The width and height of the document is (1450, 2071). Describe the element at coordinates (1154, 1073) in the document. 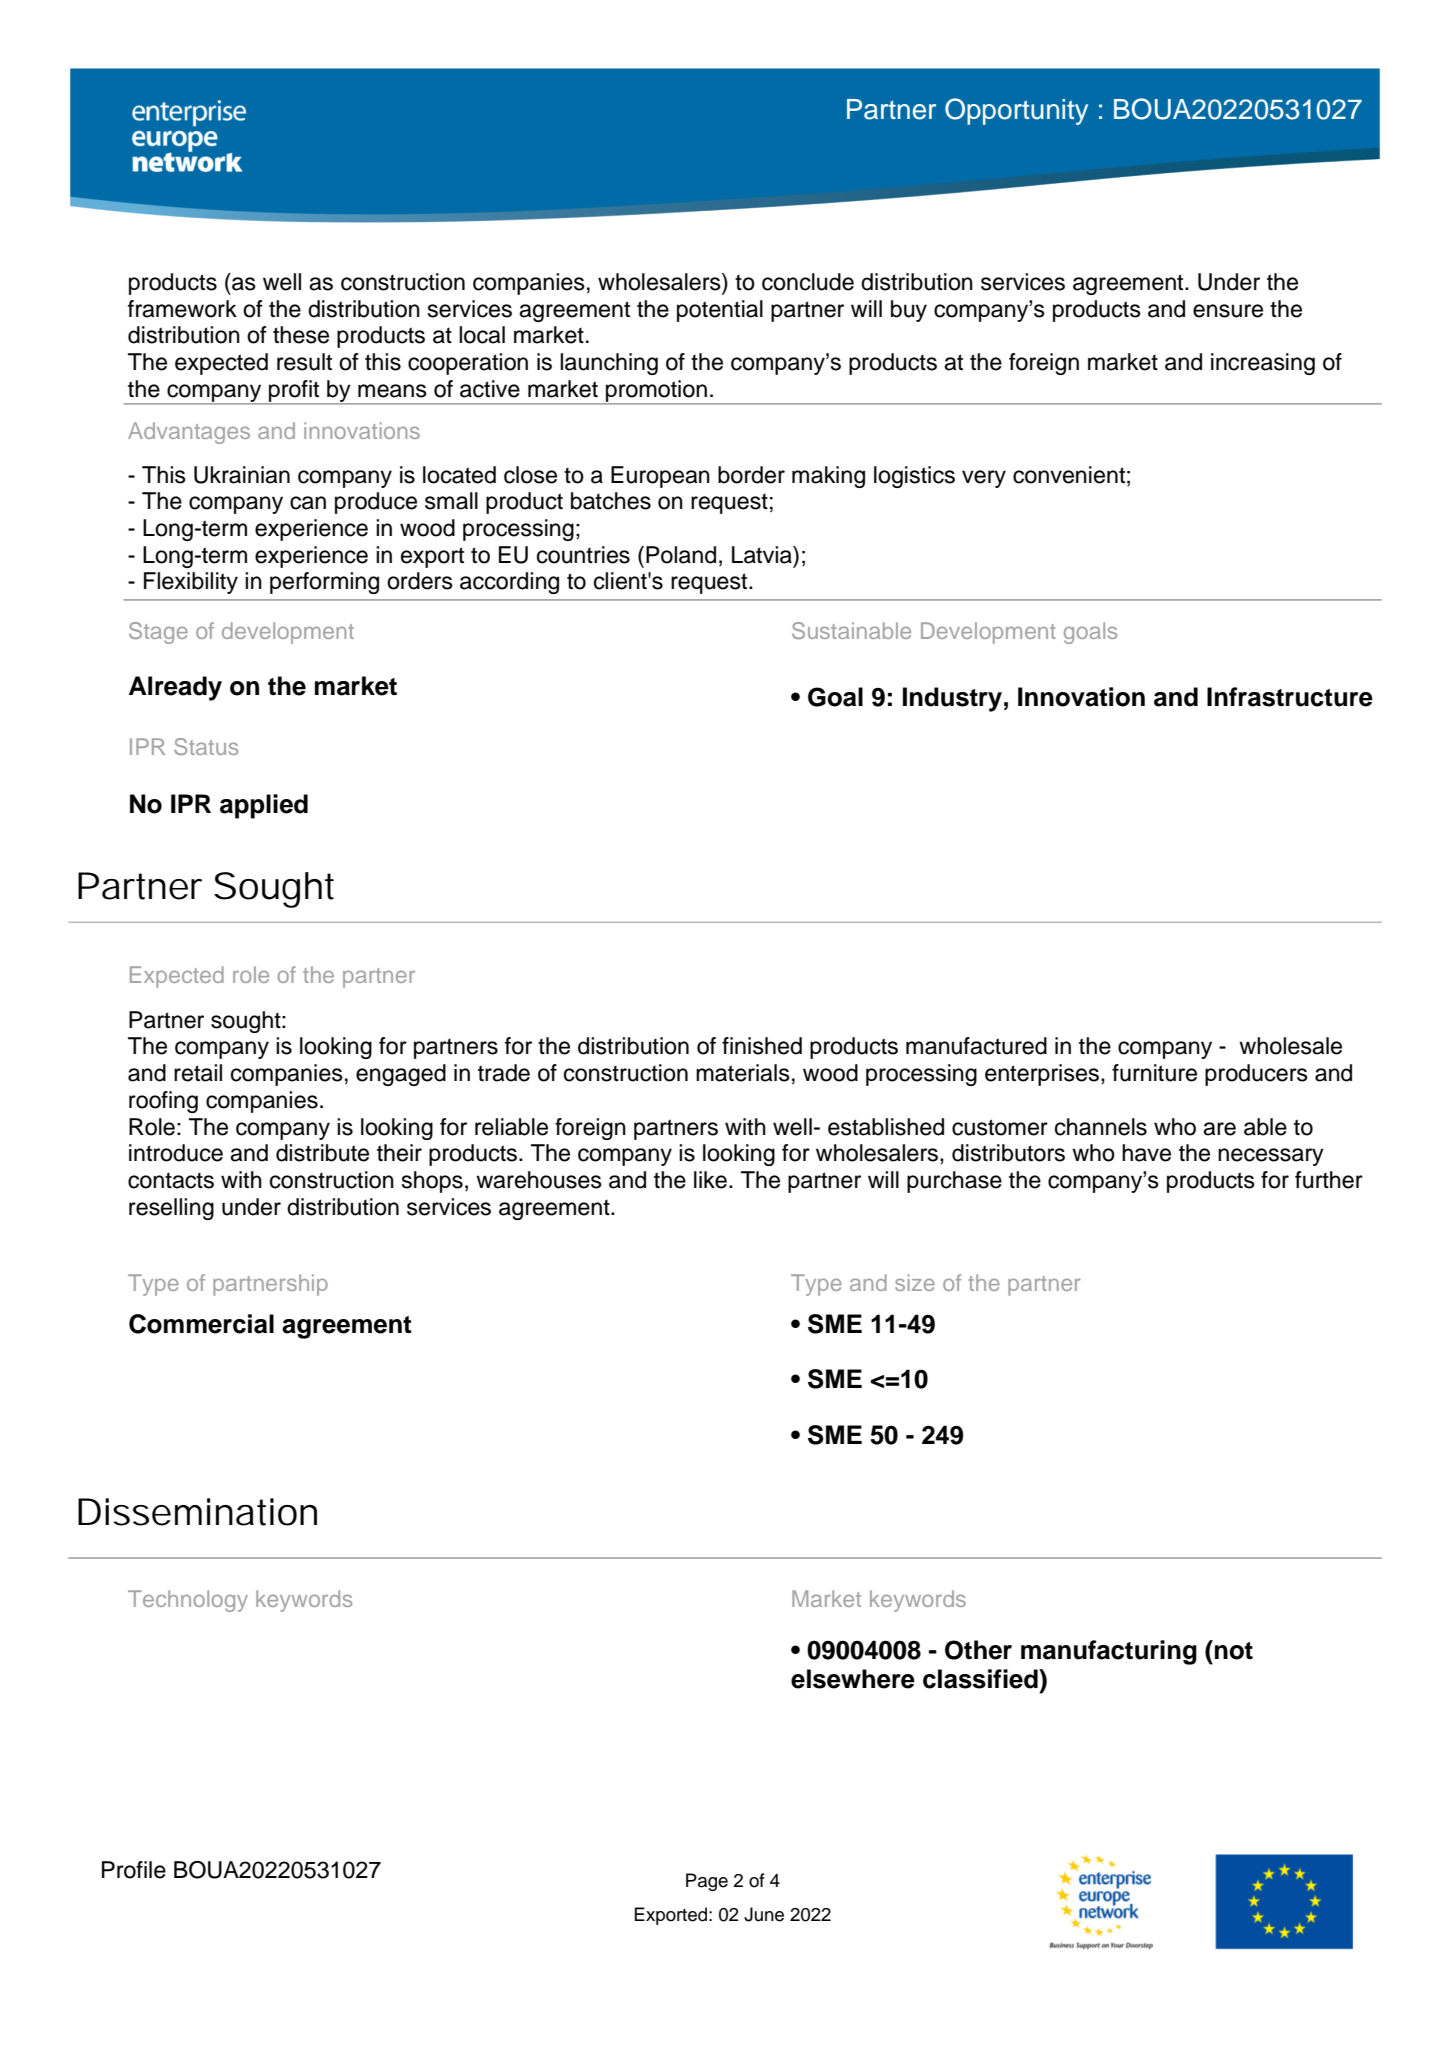

I see `furniture` at that location.
